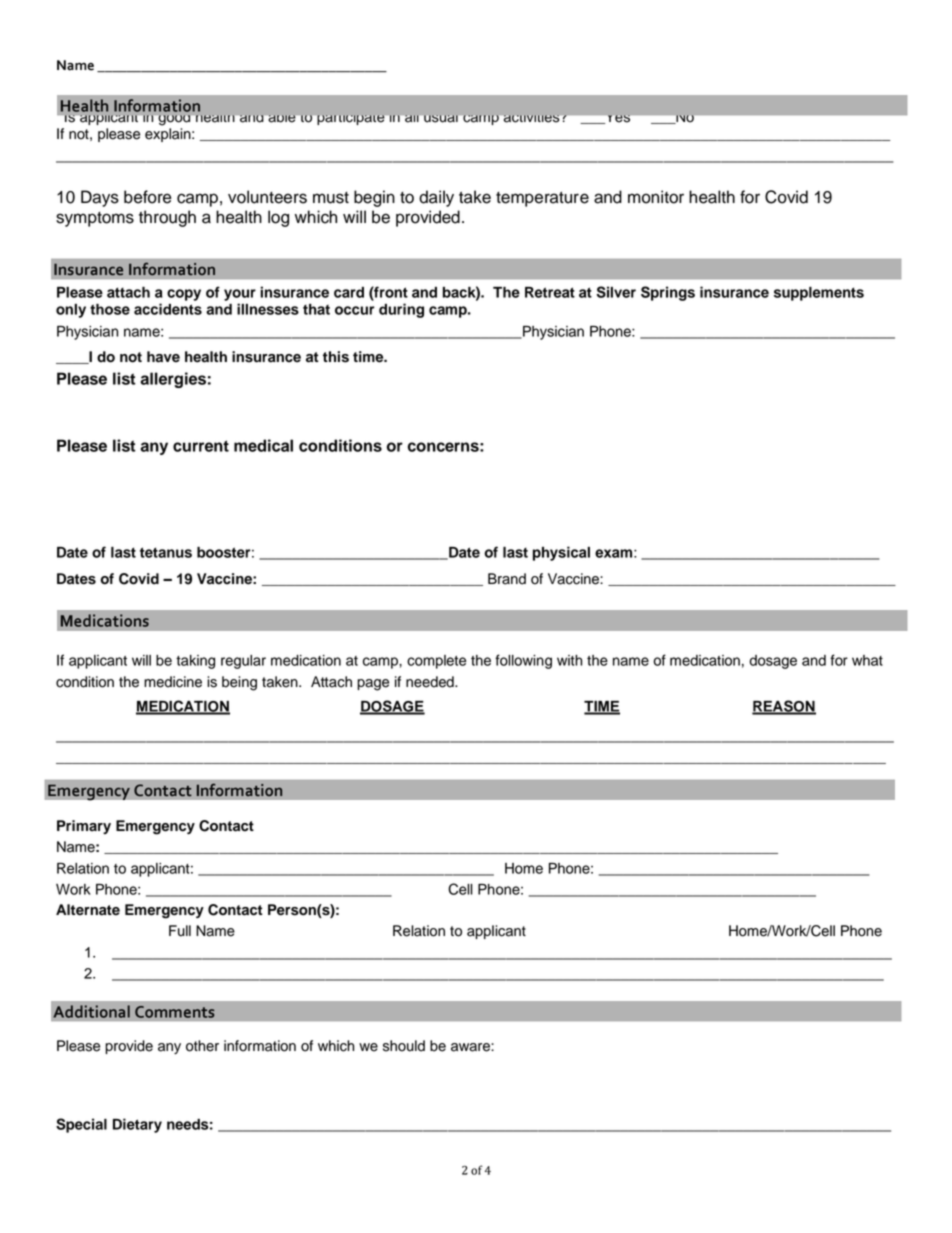 This image has height=1233, width=952. I want to click on other, so click(202, 1046).
